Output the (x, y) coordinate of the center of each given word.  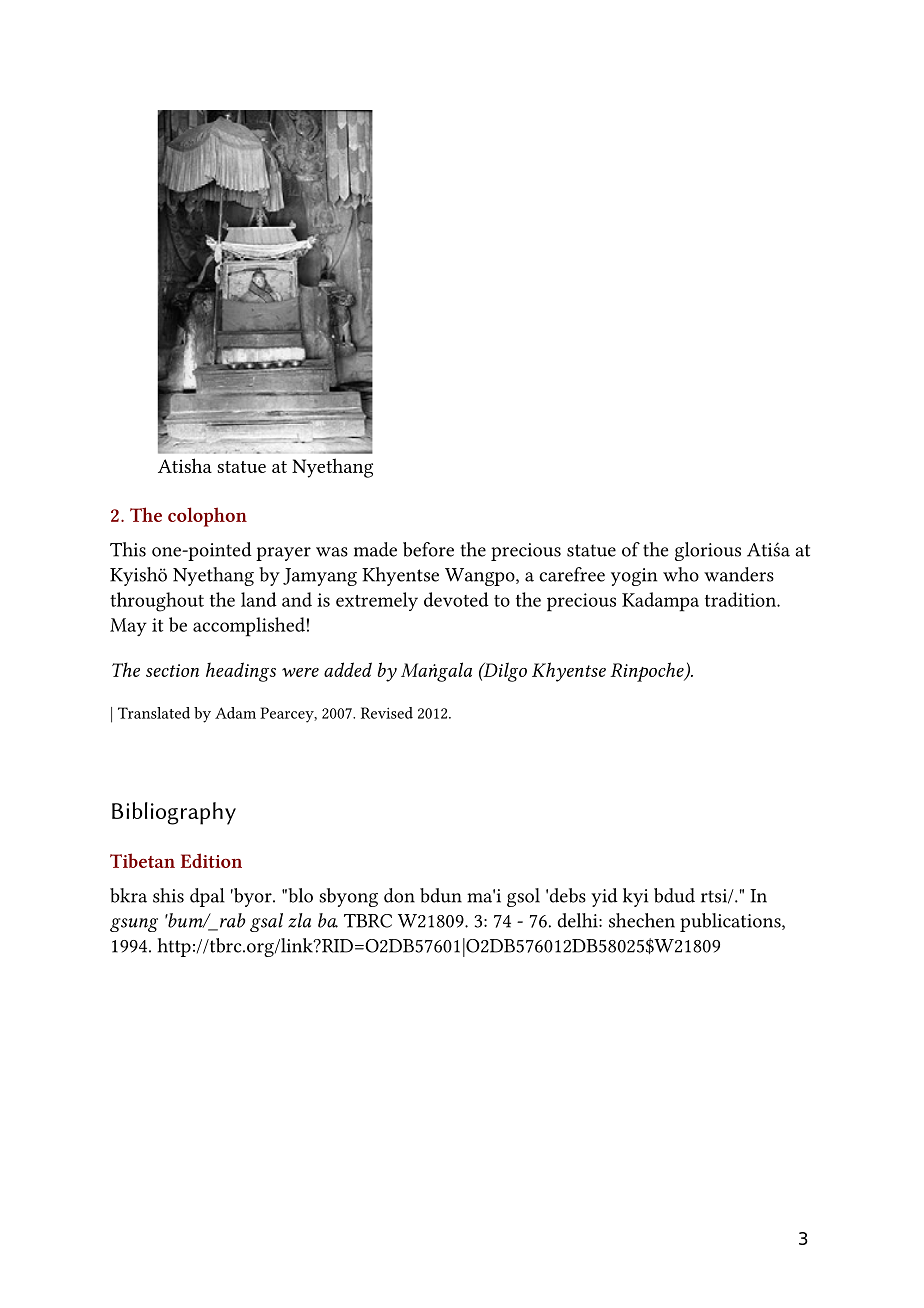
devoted (456, 599)
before (428, 549)
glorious (708, 551)
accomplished (249, 627)
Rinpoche (648, 672)
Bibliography (174, 813)
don (399, 895)
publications (731, 922)
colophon (207, 517)
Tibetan (142, 860)
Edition (211, 860)
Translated (154, 713)
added (348, 669)
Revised (387, 713)
